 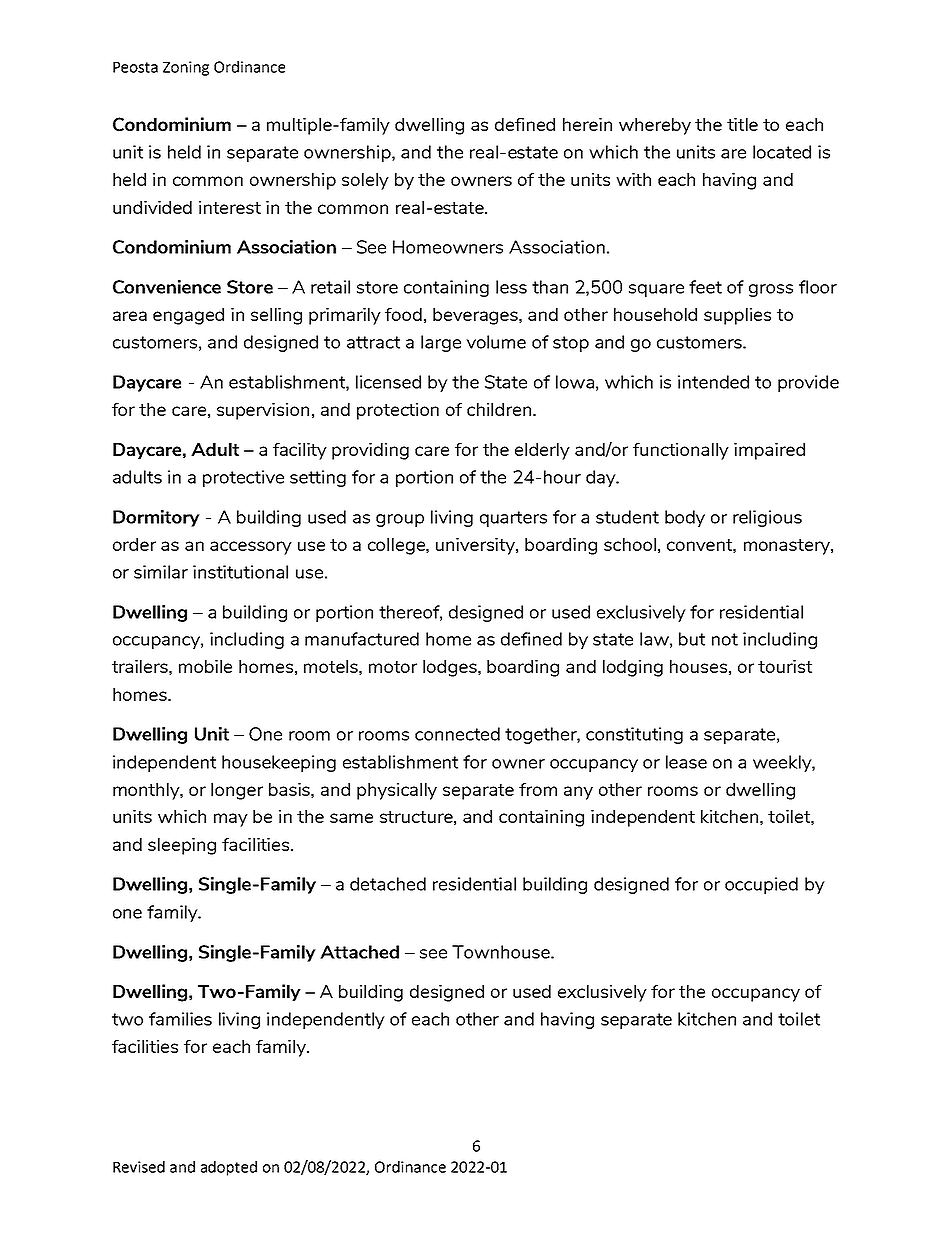 I want to click on lodges, so click(x=451, y=668).
